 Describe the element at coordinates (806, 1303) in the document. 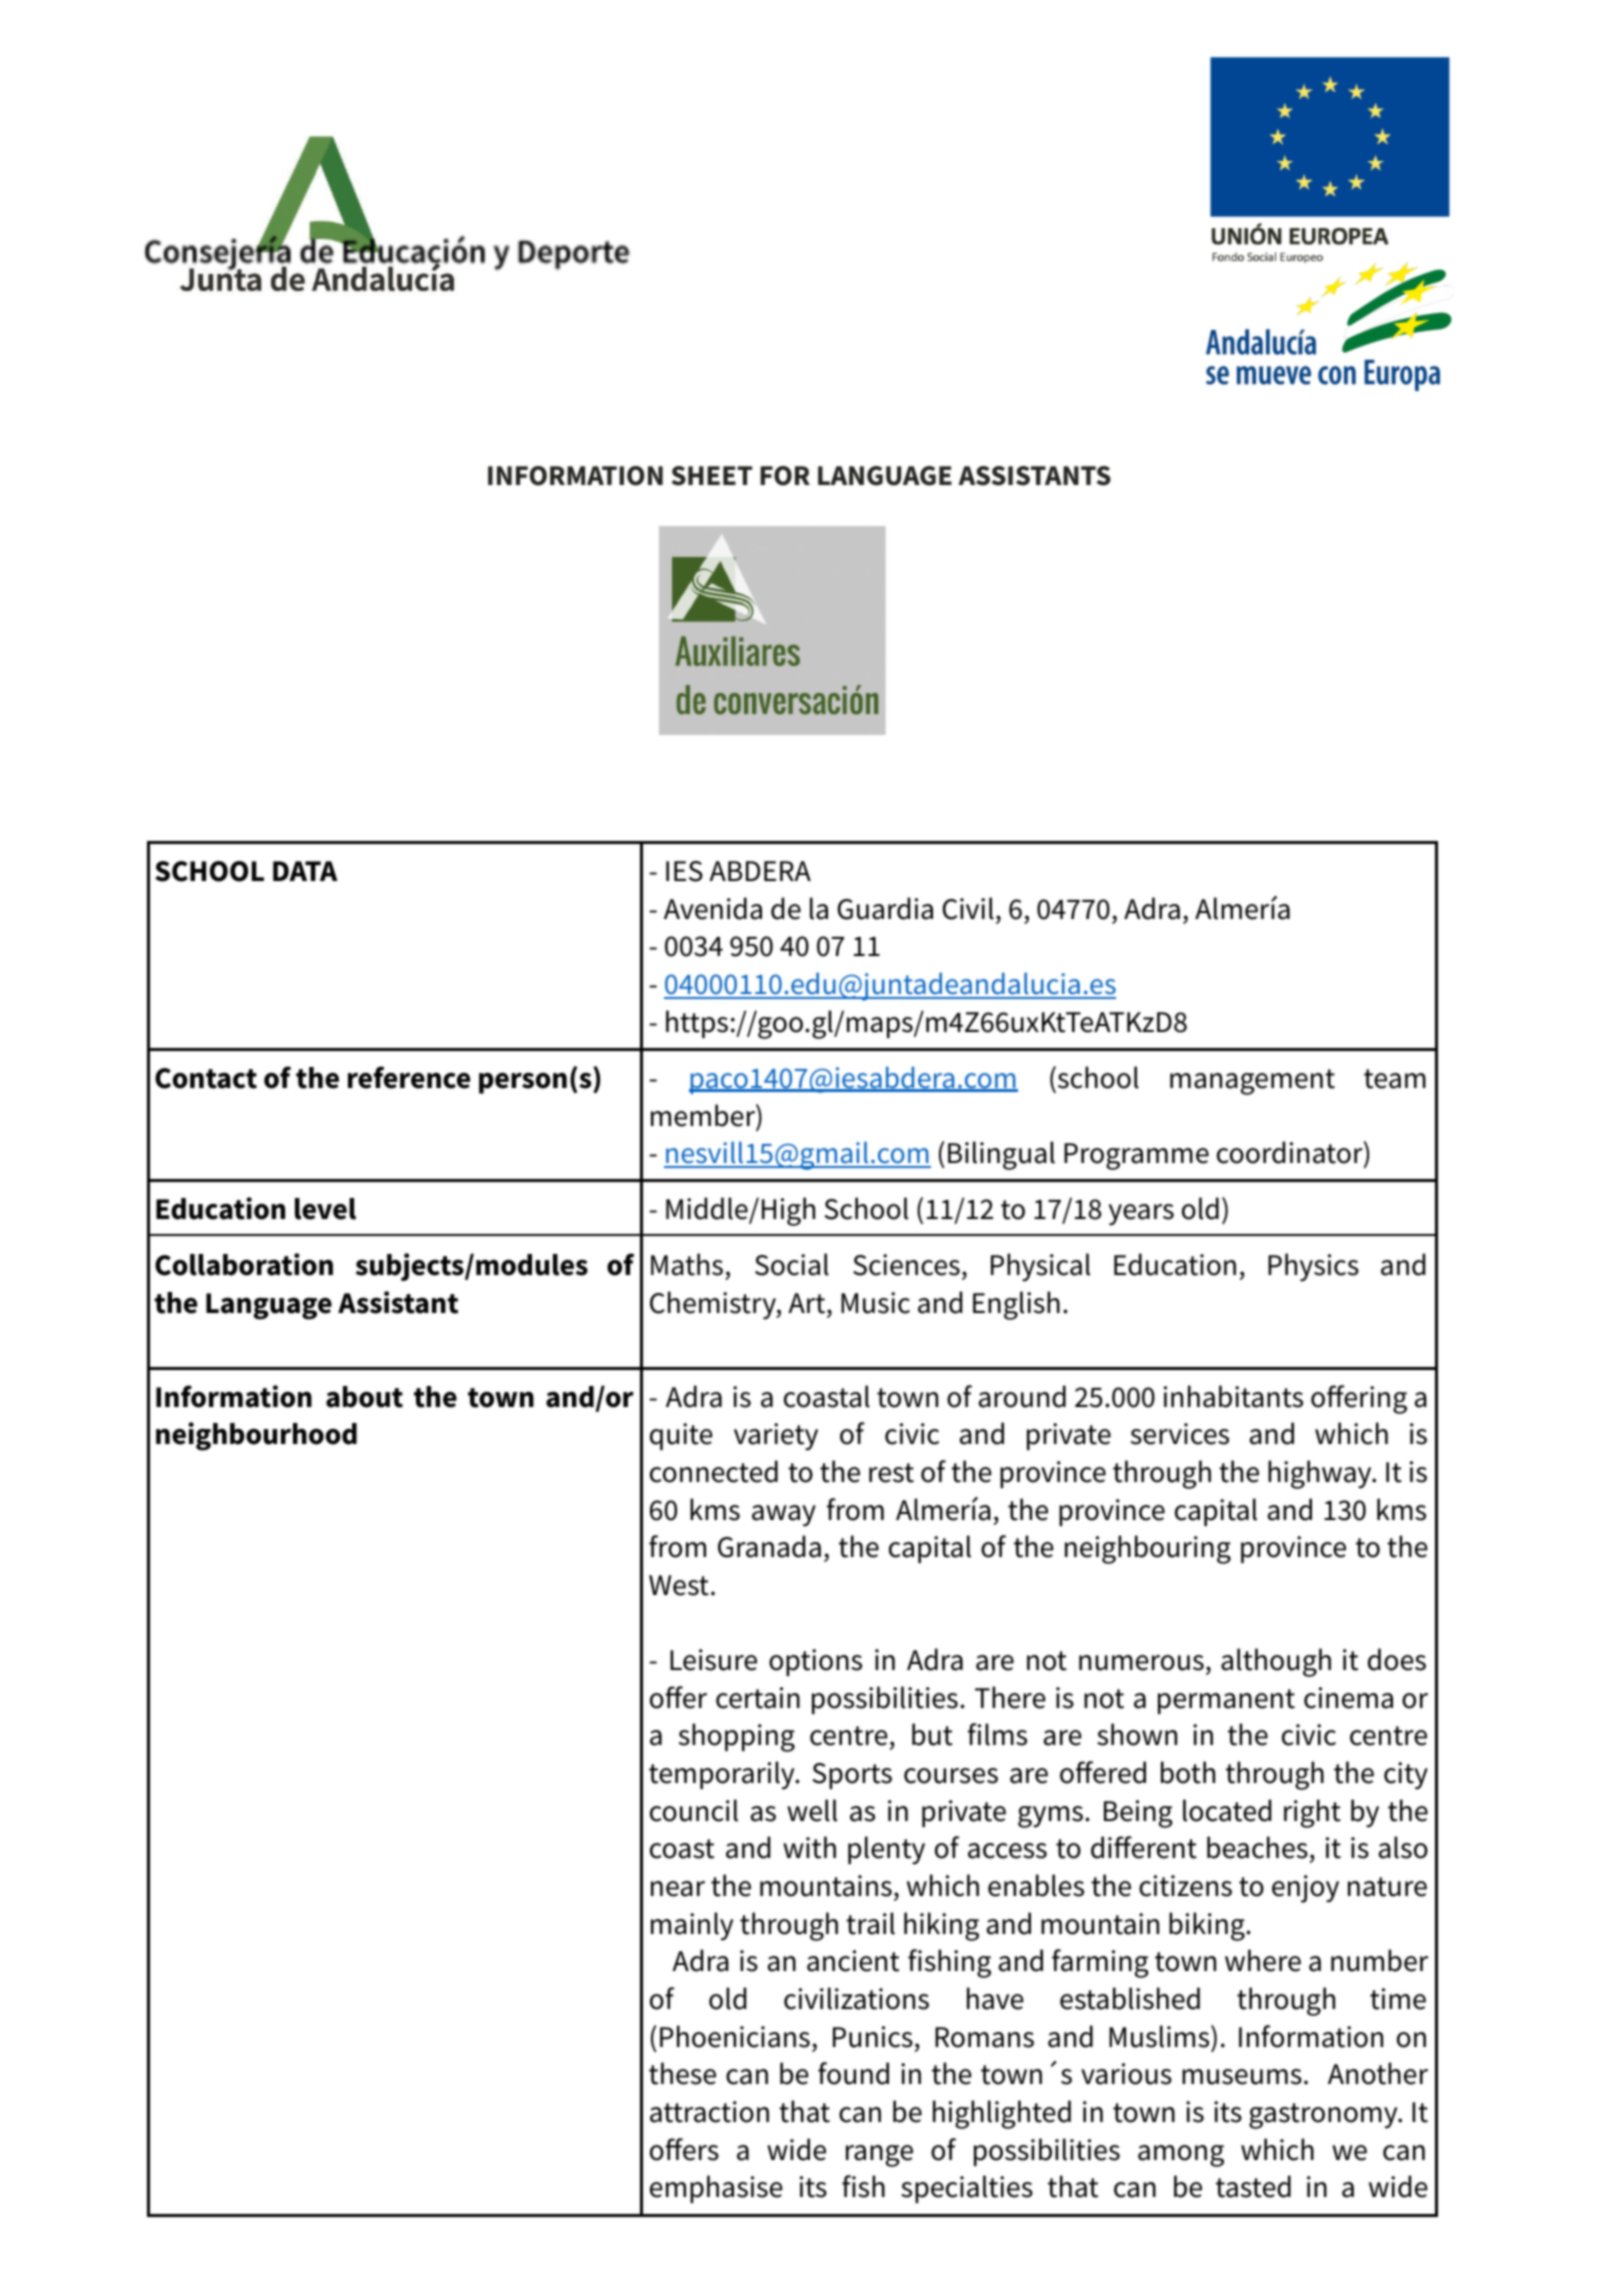

I see `Art` at that location.
